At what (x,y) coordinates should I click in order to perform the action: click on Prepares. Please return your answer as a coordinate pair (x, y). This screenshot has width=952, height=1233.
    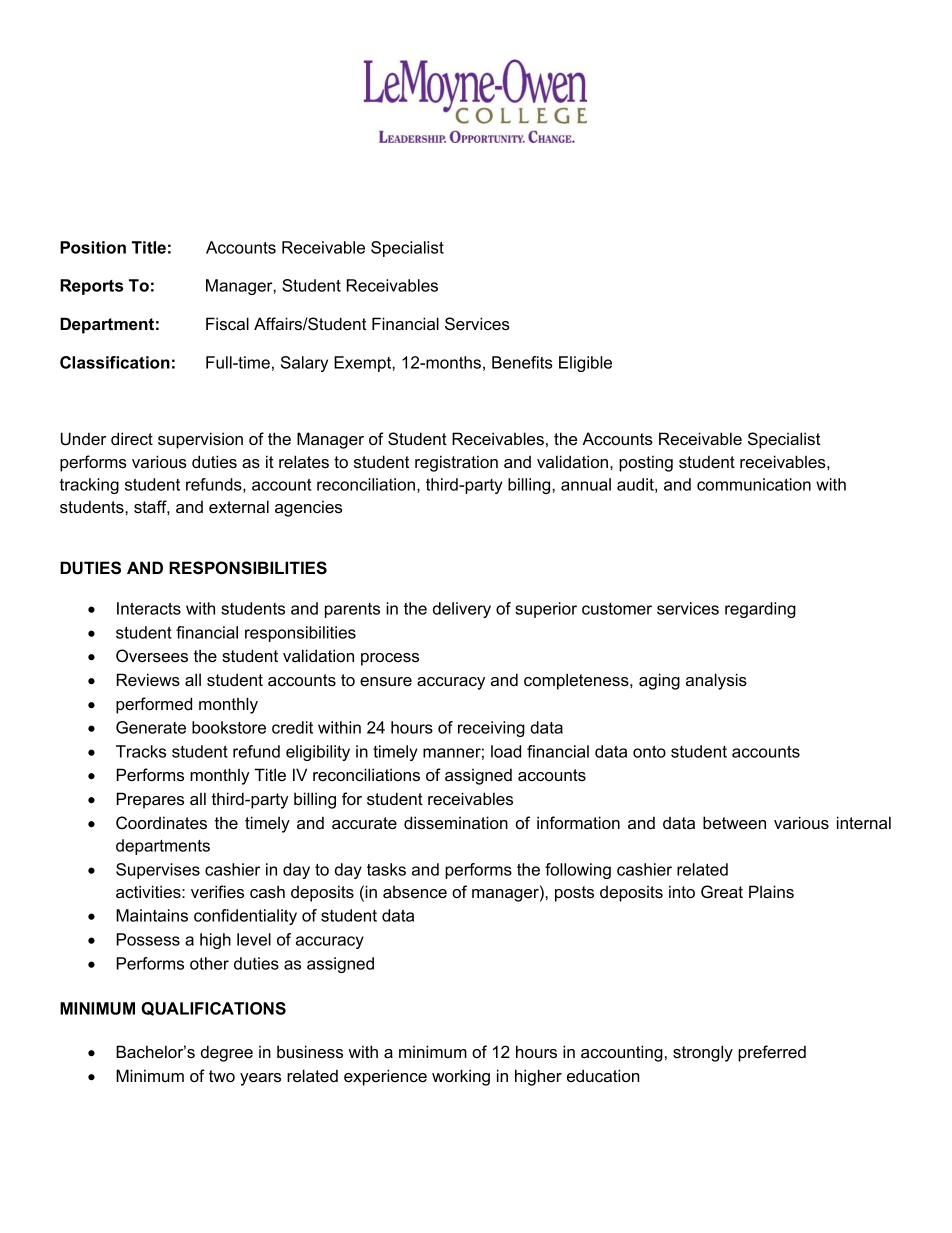
    Looking at the image, I should click on (150, 800).
